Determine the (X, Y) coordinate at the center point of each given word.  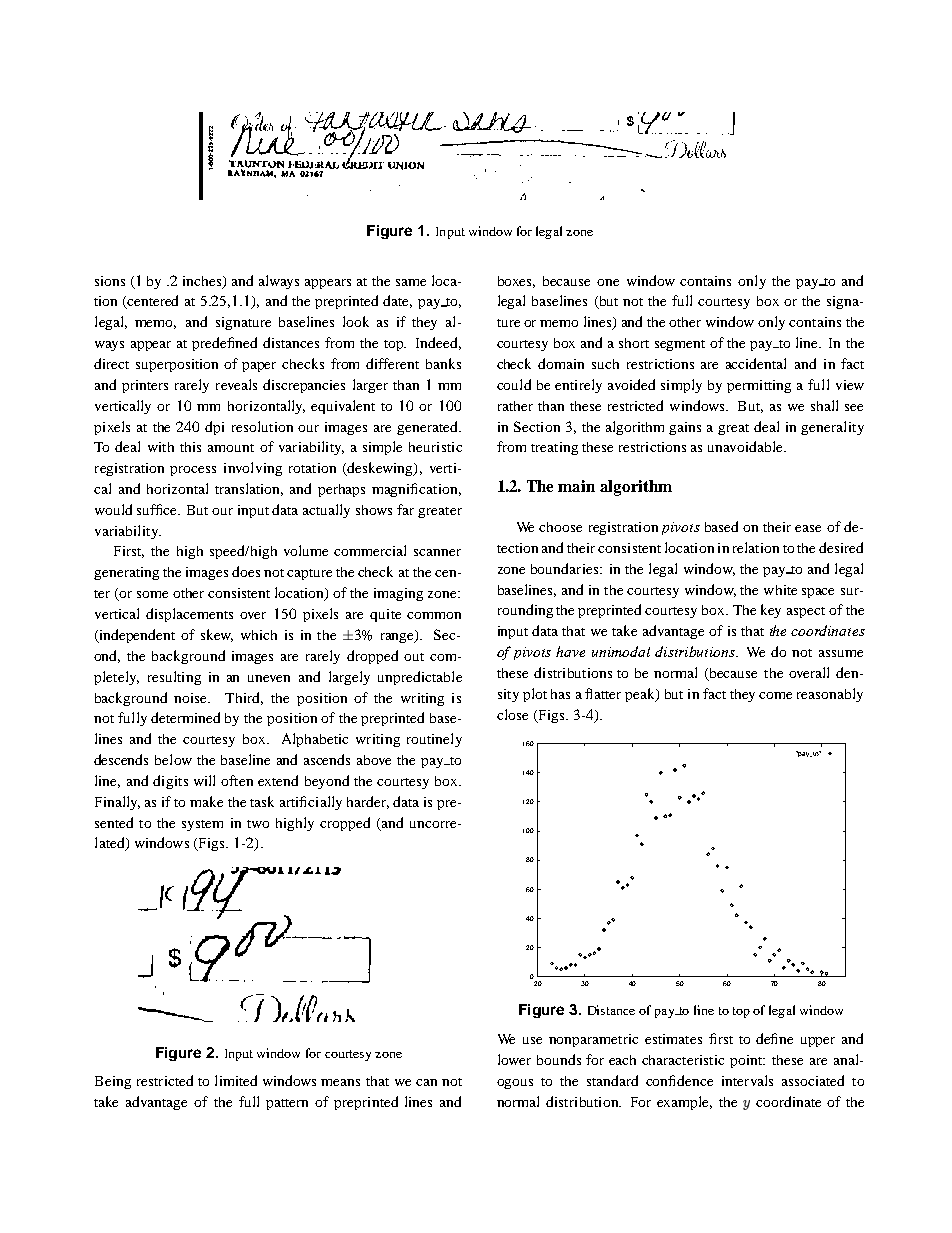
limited (236, 1080)
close (512, 714)
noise (192, 698)
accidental (756, 363)
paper (259, 367)
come (775, 695)
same (411, 282)
